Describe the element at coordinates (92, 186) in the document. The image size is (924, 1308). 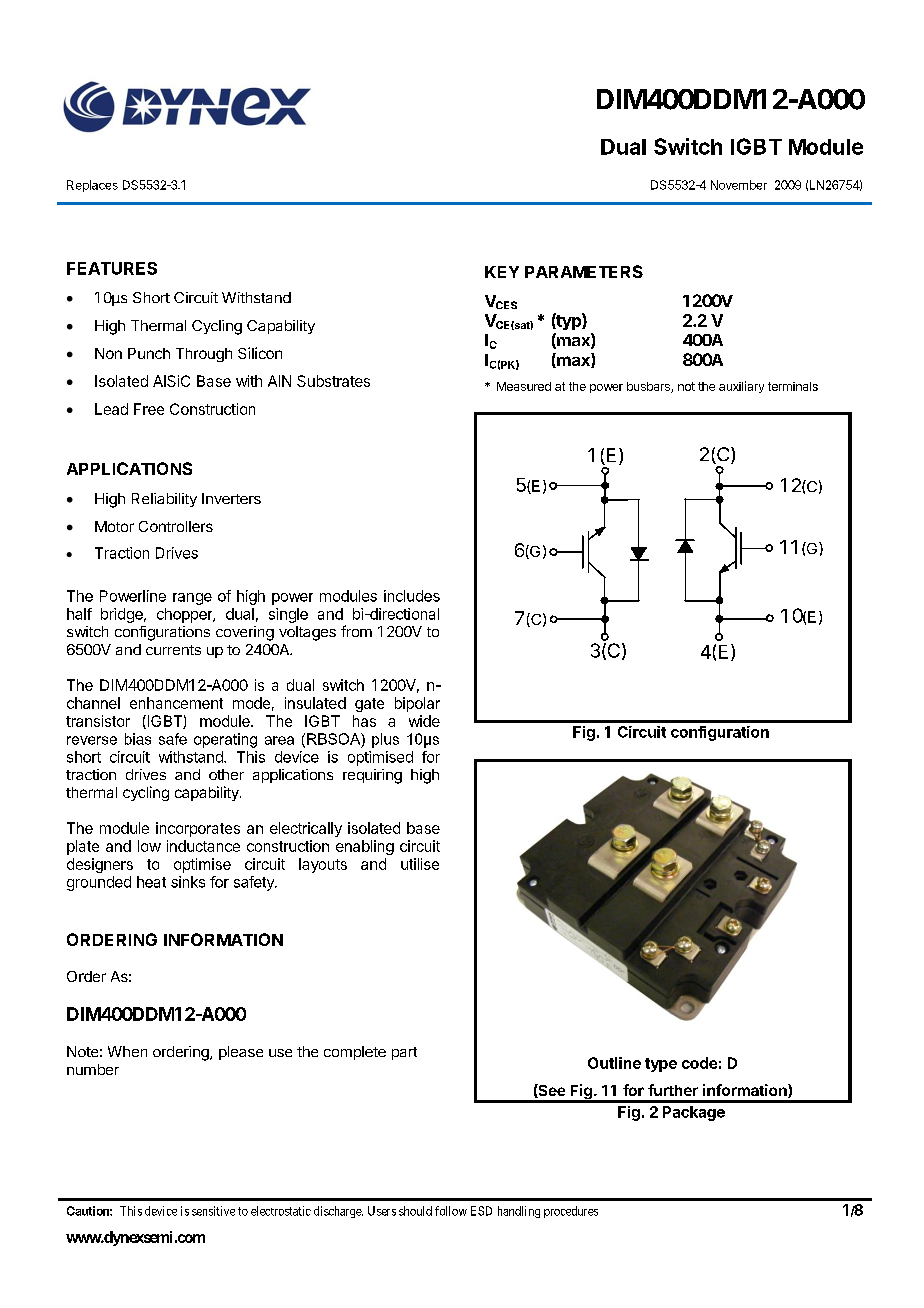
I see `Replaces` at that location.
